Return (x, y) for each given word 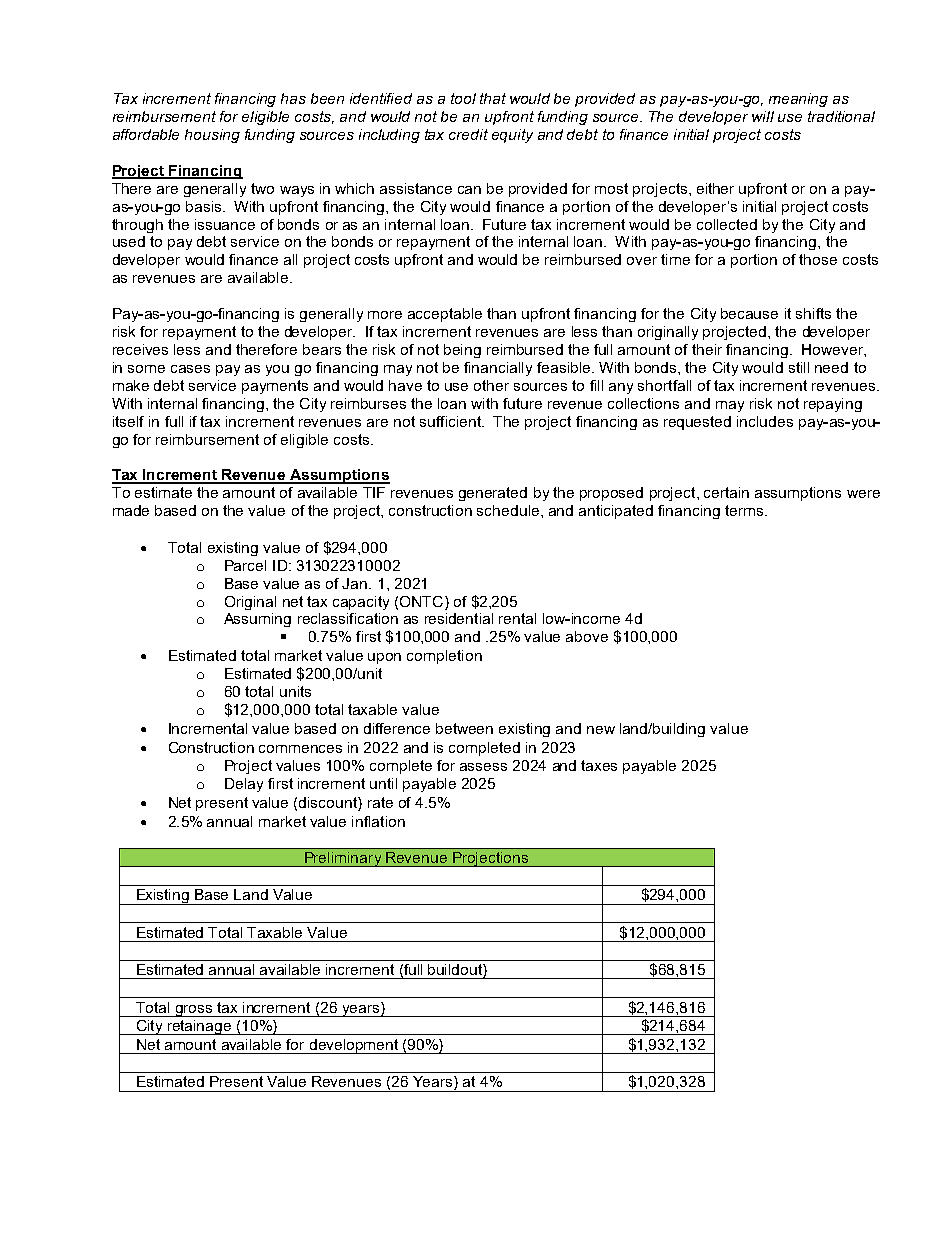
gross (194, 1011)
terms (745, 510)
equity (512, 136)
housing (212, 136)
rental (517, 618)
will (763, 116)
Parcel (245, 565)
